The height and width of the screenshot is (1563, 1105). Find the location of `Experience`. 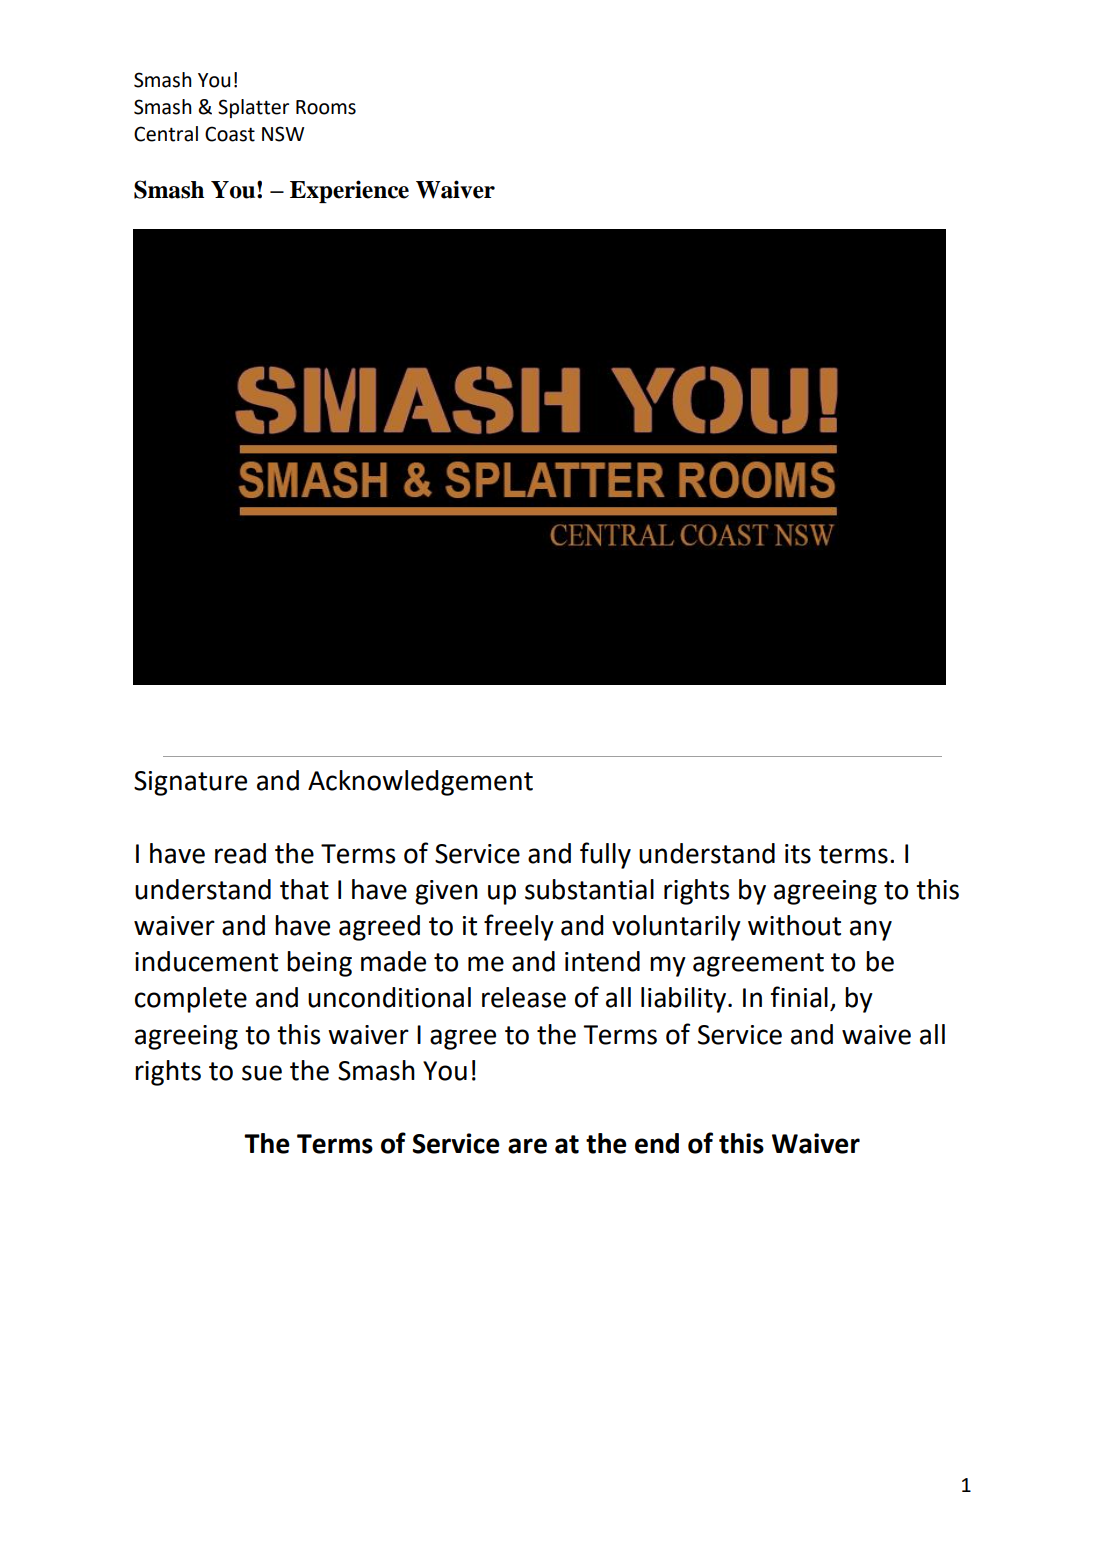

Experience is located at coordinates (349, 191).
